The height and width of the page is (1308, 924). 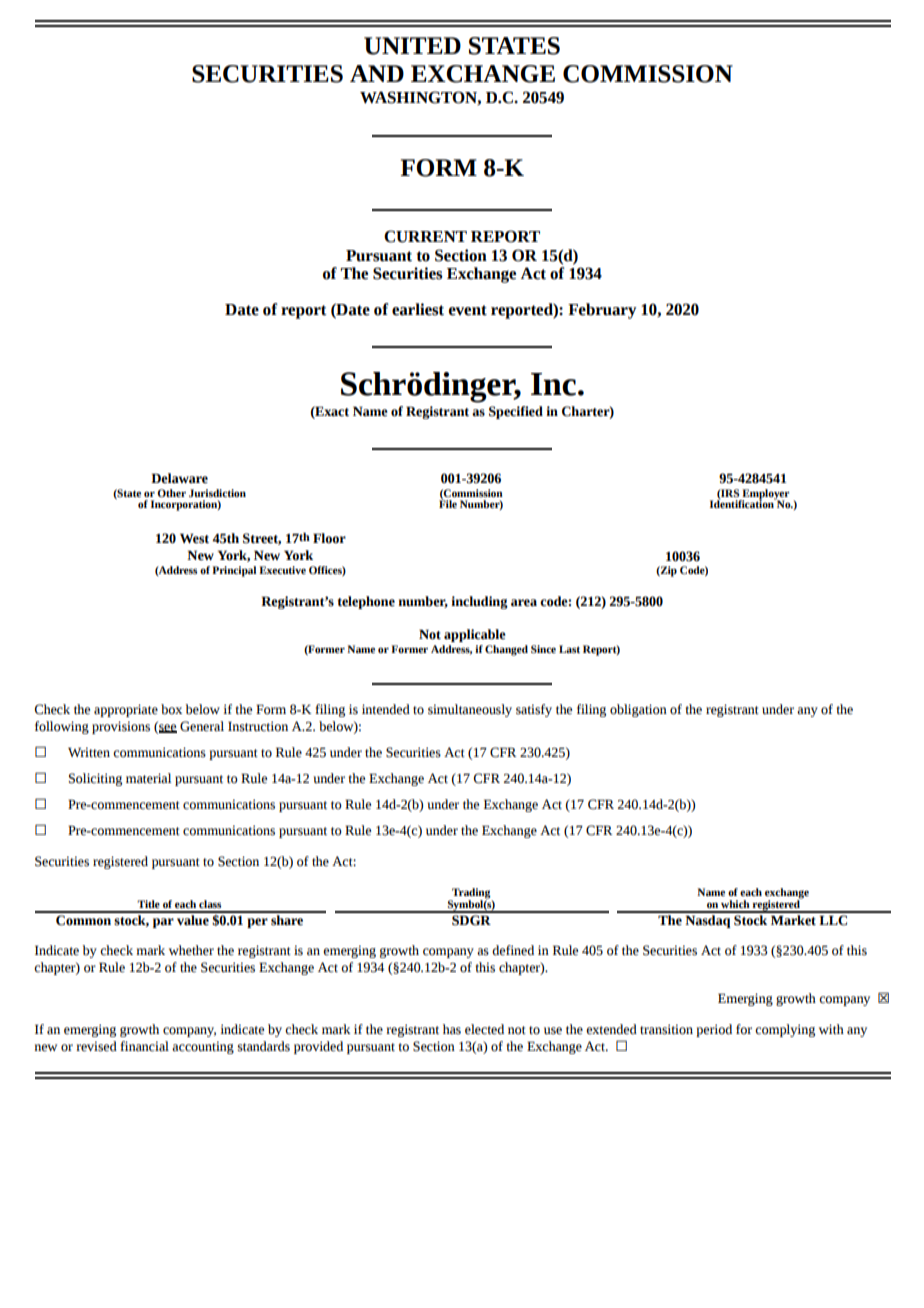 I want to click on West, so click(x=194, y=538).
